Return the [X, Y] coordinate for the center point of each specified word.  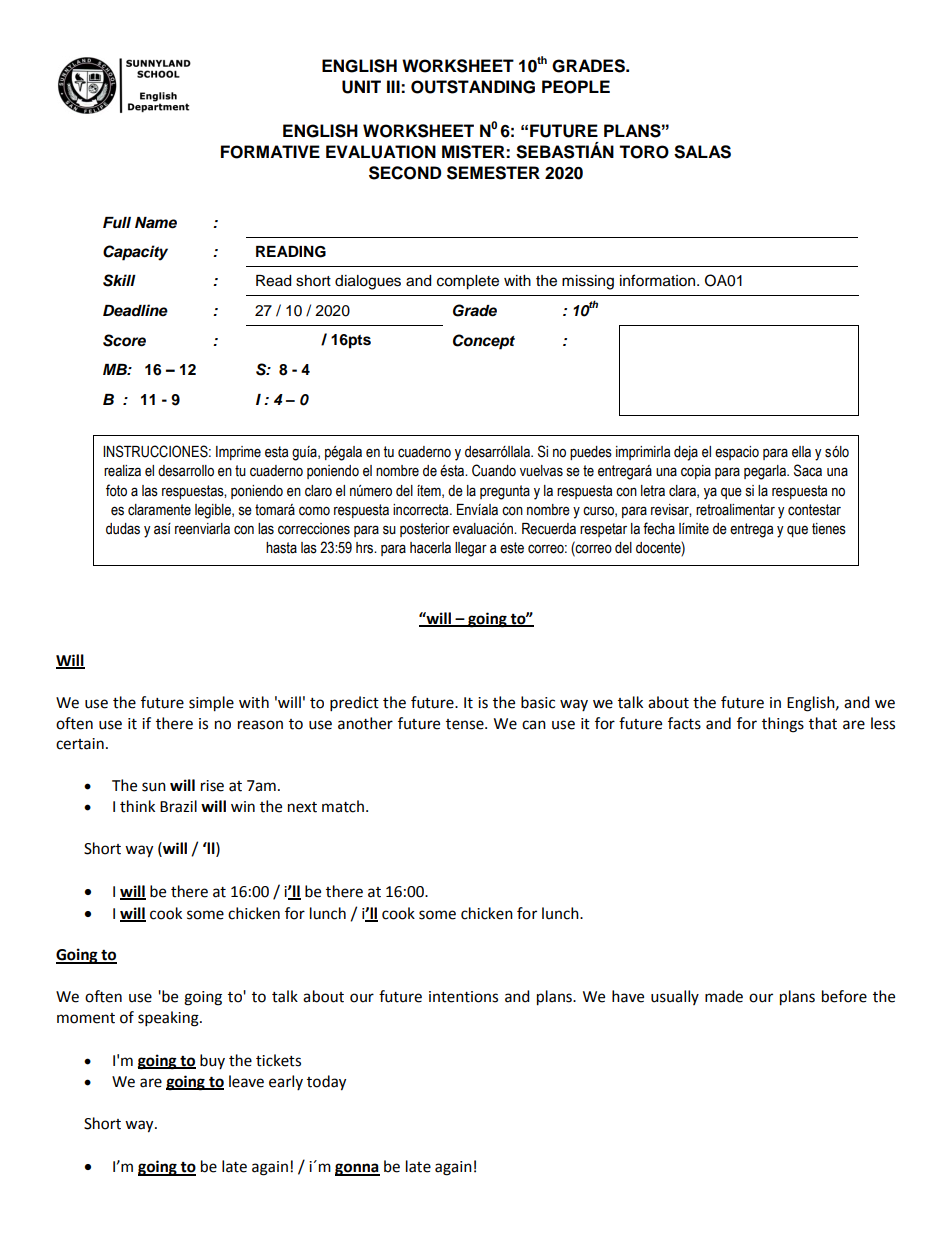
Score [124, 340]
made [724, 996]
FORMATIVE [270, 152]
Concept [484, 342]
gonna [357, 1169]
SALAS [702, 152]
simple [211, 704]
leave [246, 1081]
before [844, 996]
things [783, 725]
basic [538, 702]
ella [801, 452]
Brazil [178, 806]
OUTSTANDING [473, 87]
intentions [463, 997]
